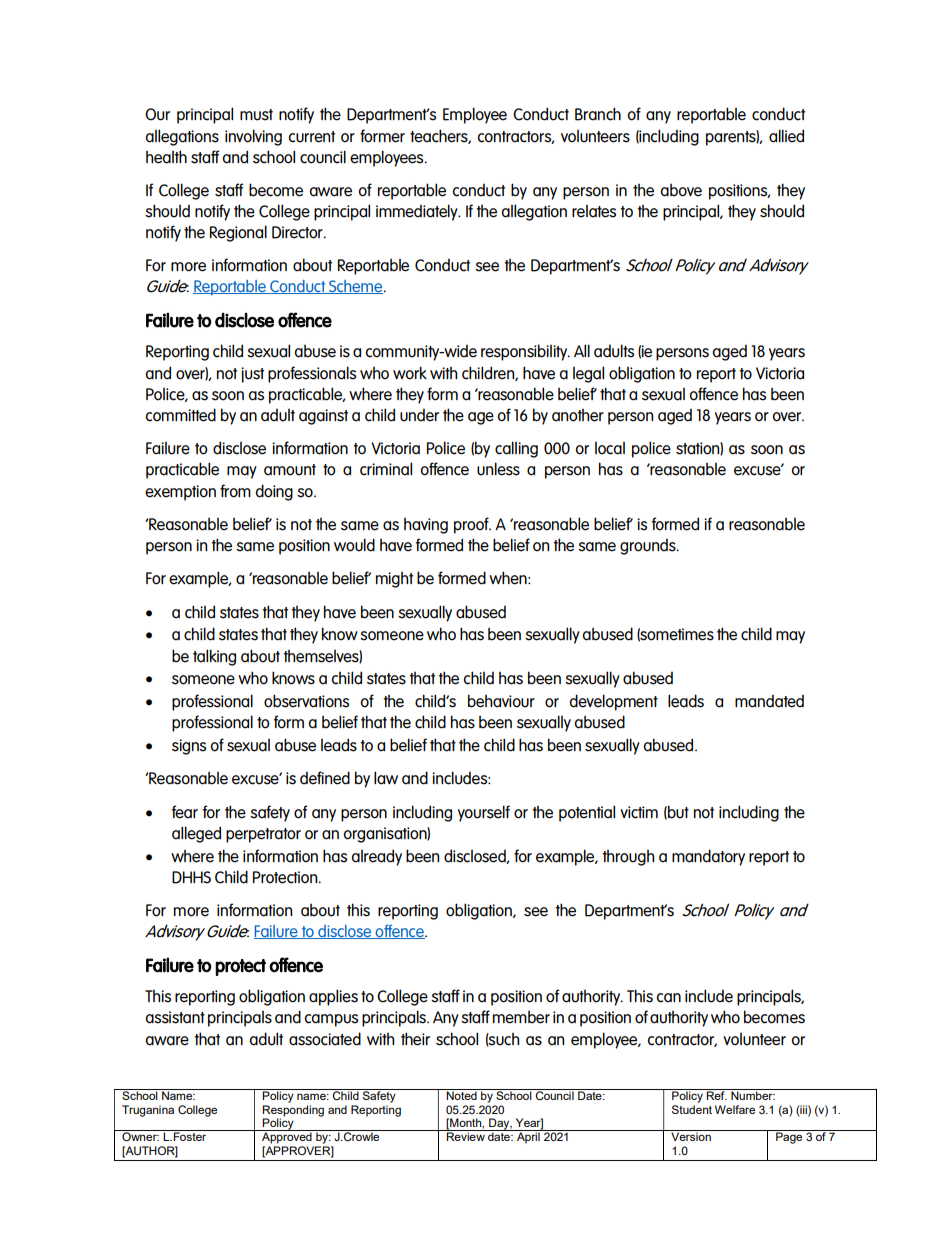  Describe the element at coordinates (214, 657) in the screenshot. I see `talking` at that location.
